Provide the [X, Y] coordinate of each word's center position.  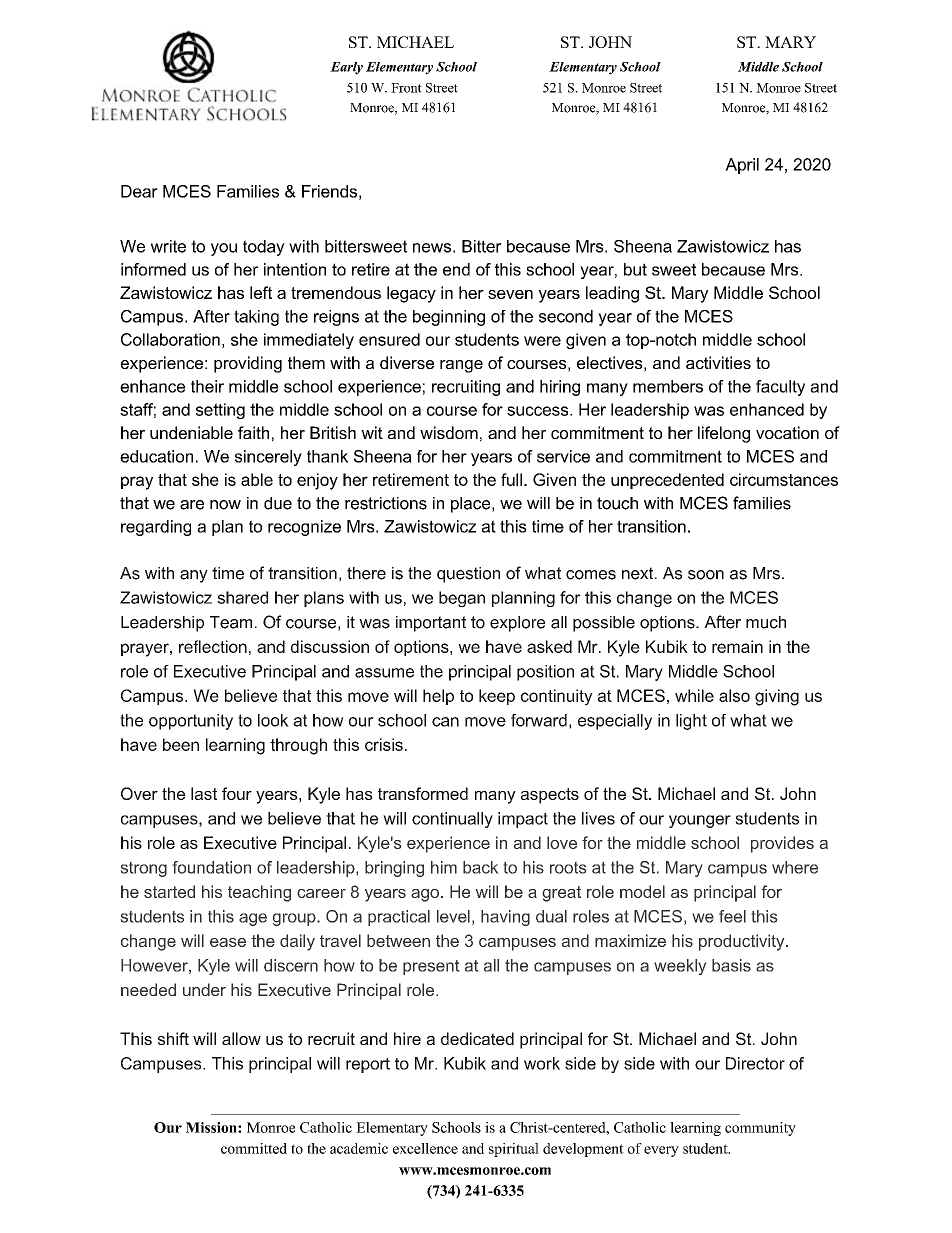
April [742, 166]
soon [706, 575]
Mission [212, 1127]
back [480, 867]
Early [346, 68]
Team [231, 622]
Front [406, 88]
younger [700, 821]
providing [248, 364]
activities [718, 362]
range [461, 366]
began [462, 599]
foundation [212, 867]
